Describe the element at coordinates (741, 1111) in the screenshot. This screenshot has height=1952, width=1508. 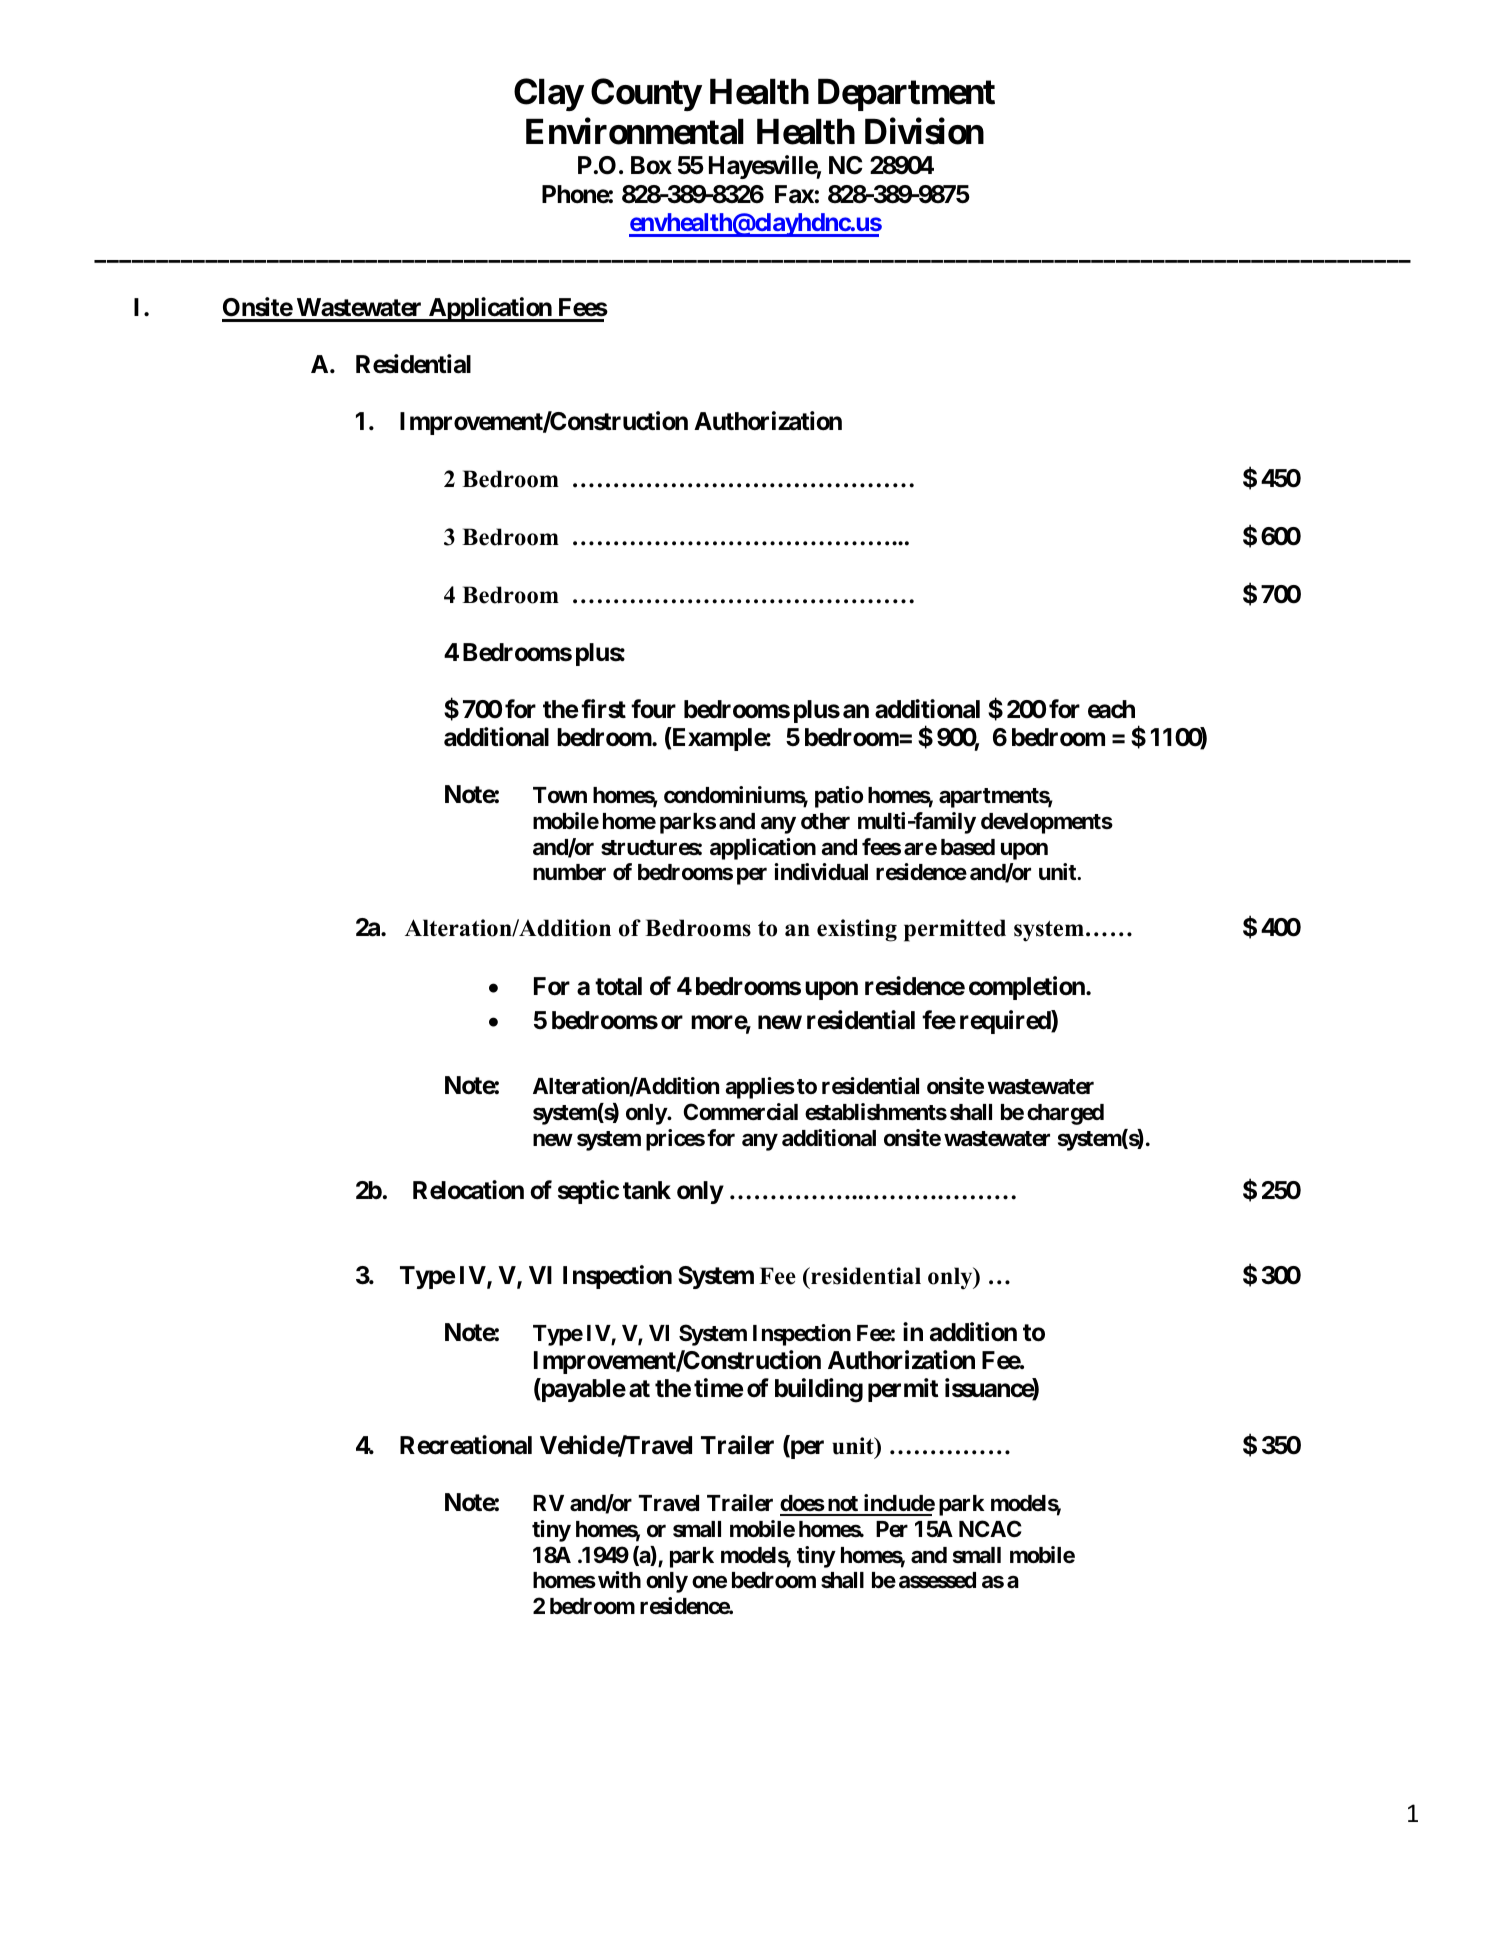
I see `Commercial` at that location.
